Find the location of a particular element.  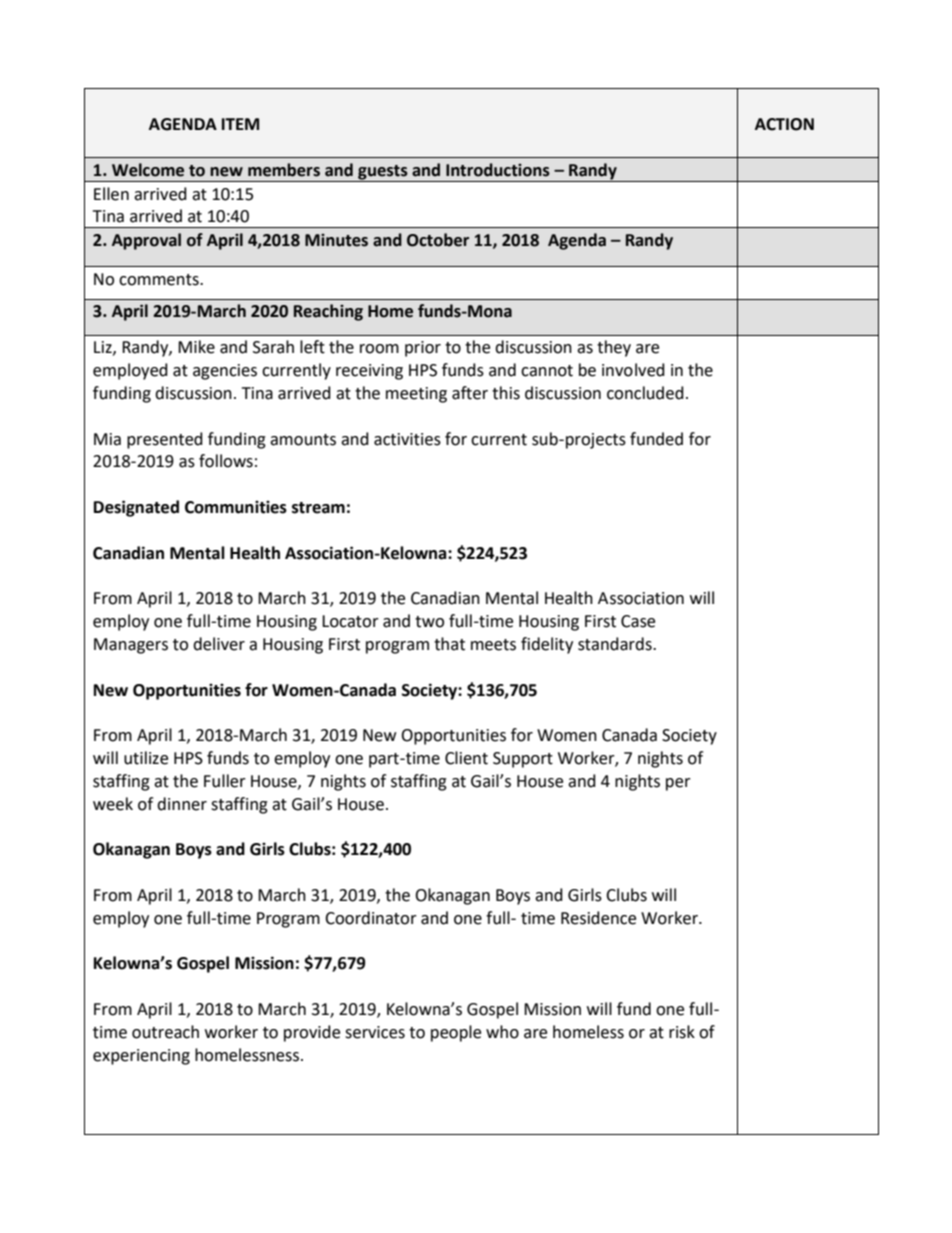

ACTION is located at coordinates (784, 124).
